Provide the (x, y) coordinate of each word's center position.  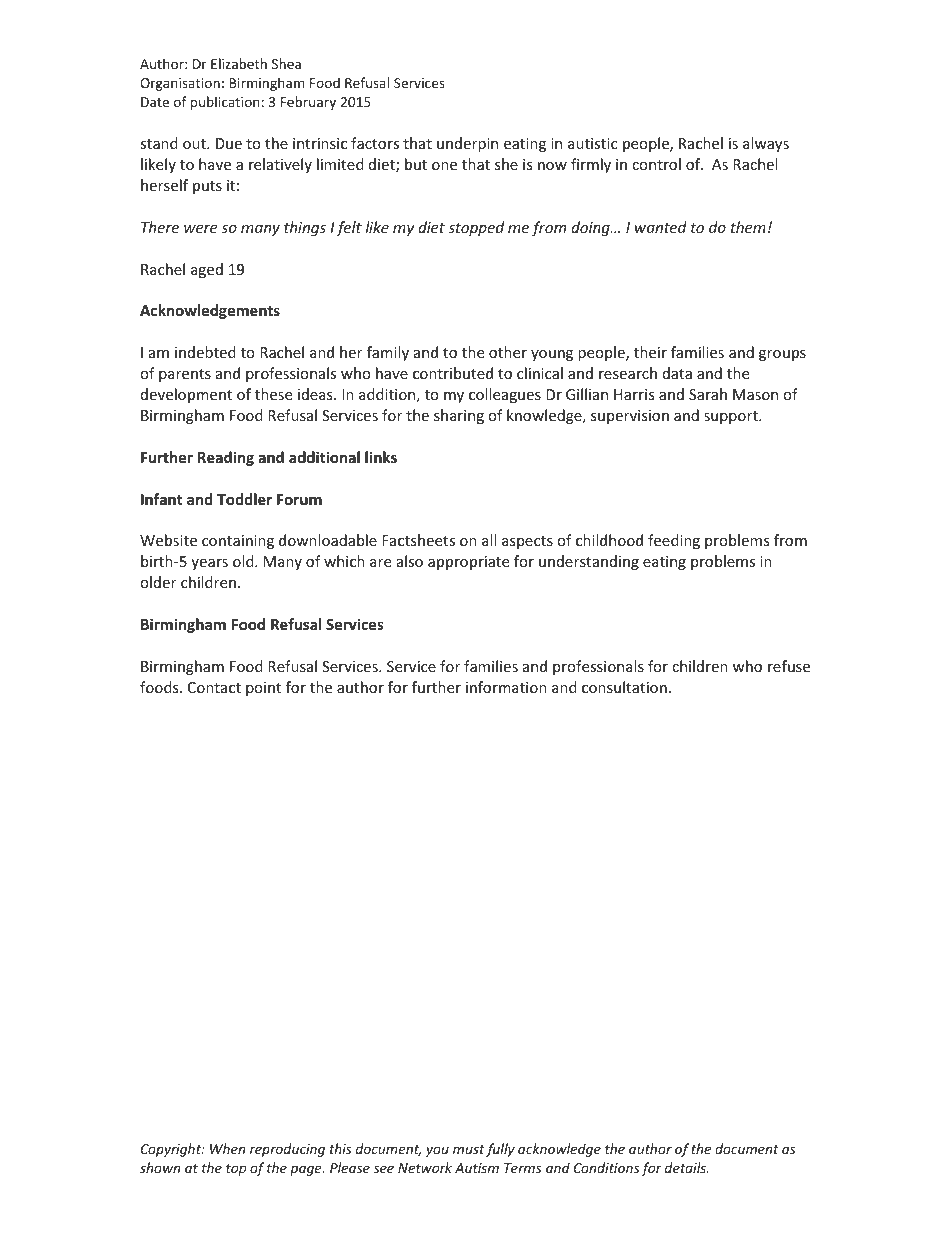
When (227, 1148)
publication (225, 103)
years (209, 564)
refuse (789, 666)
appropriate (468, 563)
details (686, 1167)
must (469, 1149)
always (766, 144)
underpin (467, 144)
